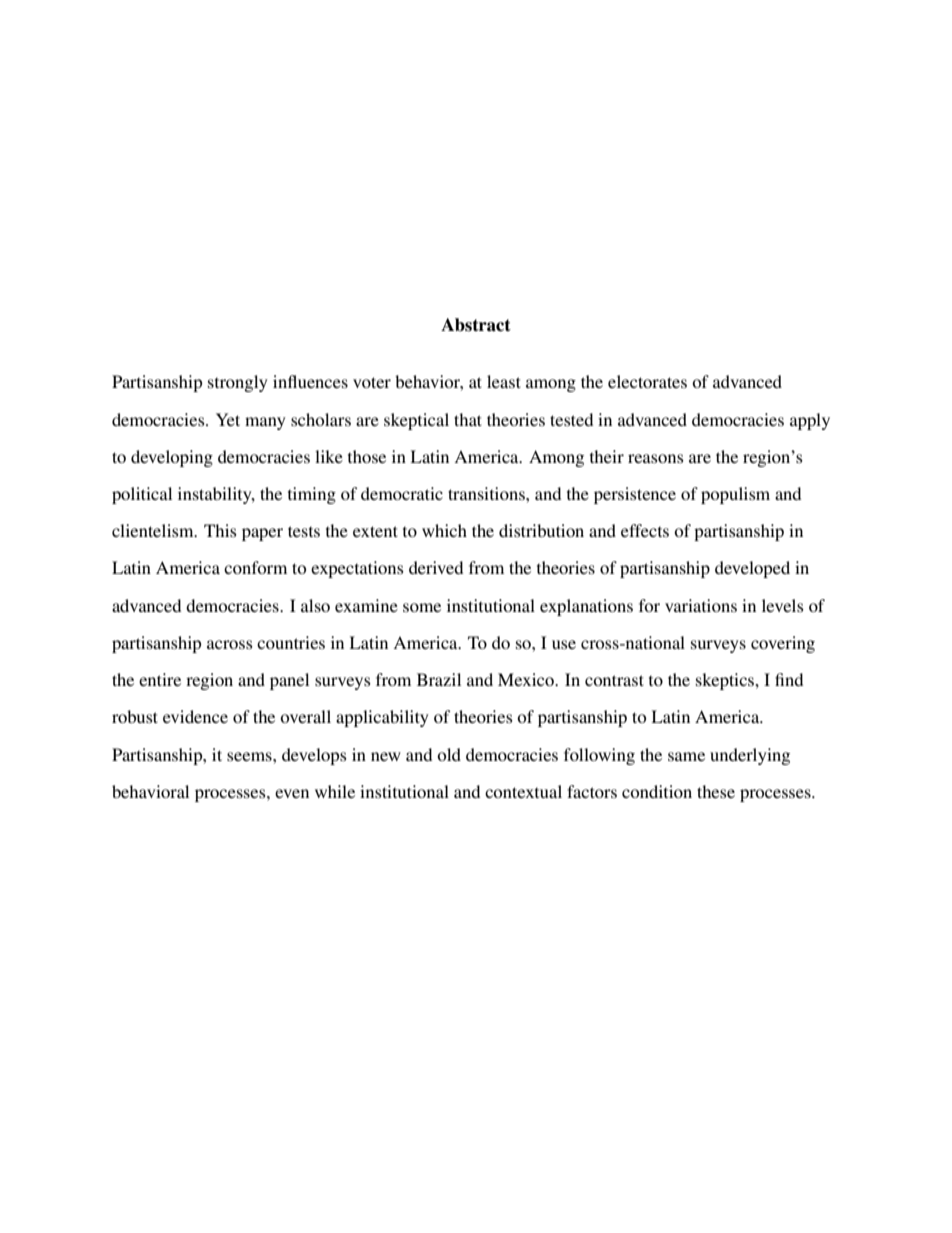 The height and width of the screenshot is (1233, 952). I want to click on developed, so click(752, 569).
